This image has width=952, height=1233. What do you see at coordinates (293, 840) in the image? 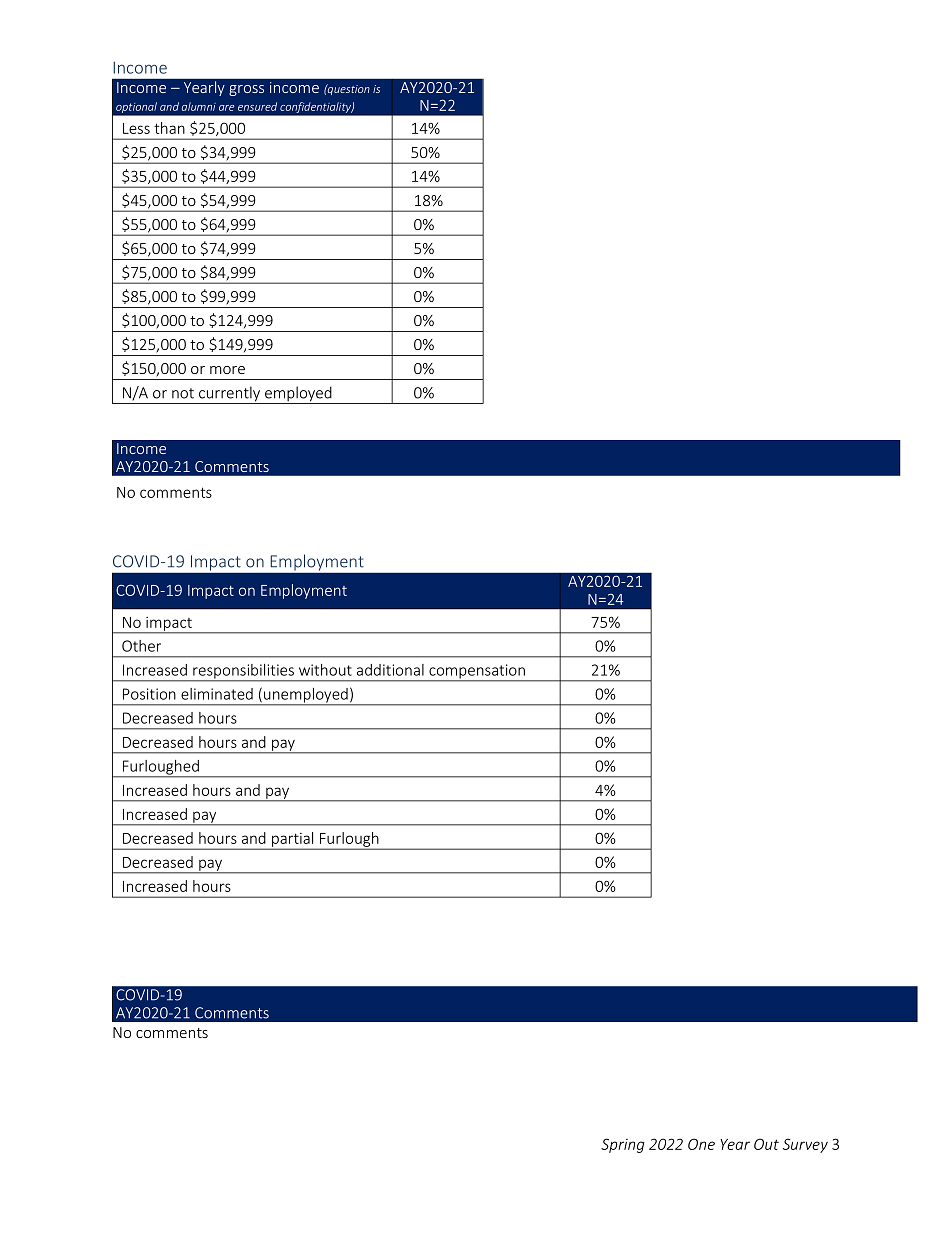
I see `partial` at bounding box center [293, 840].
